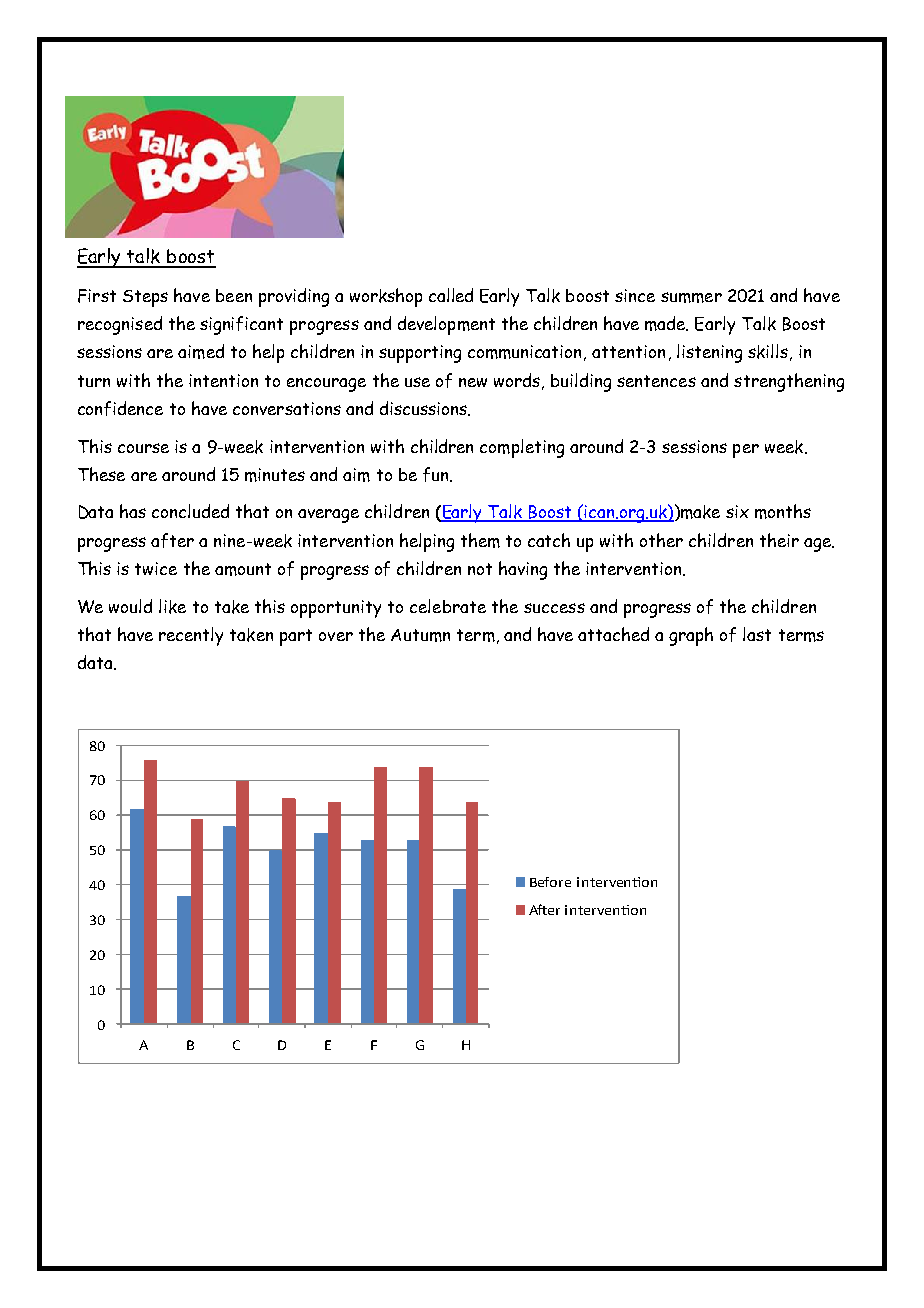  What do you see at coordinates (451, 295) in the document?
I see `called` at bounding box center [451, 295].
